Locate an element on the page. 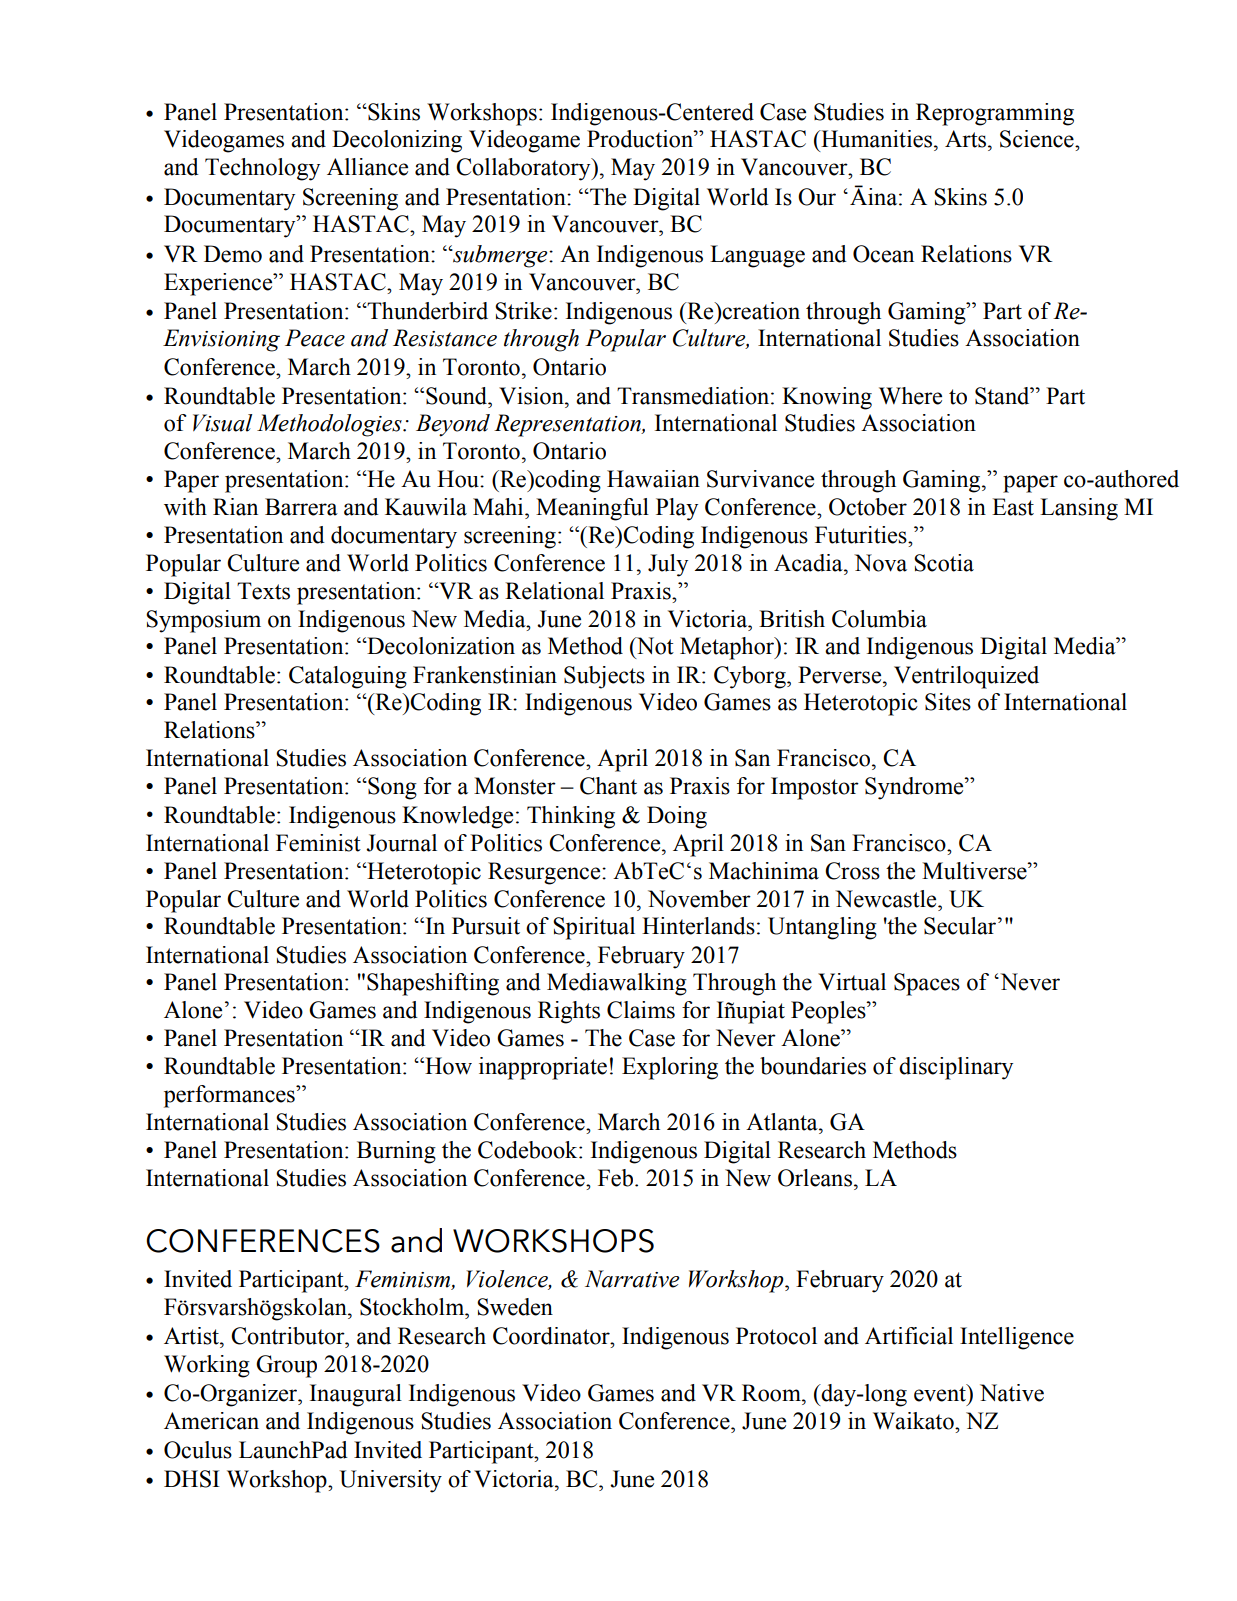 This image has height=1601, width=1237. Subjects is located at coordinates (604, 677).
